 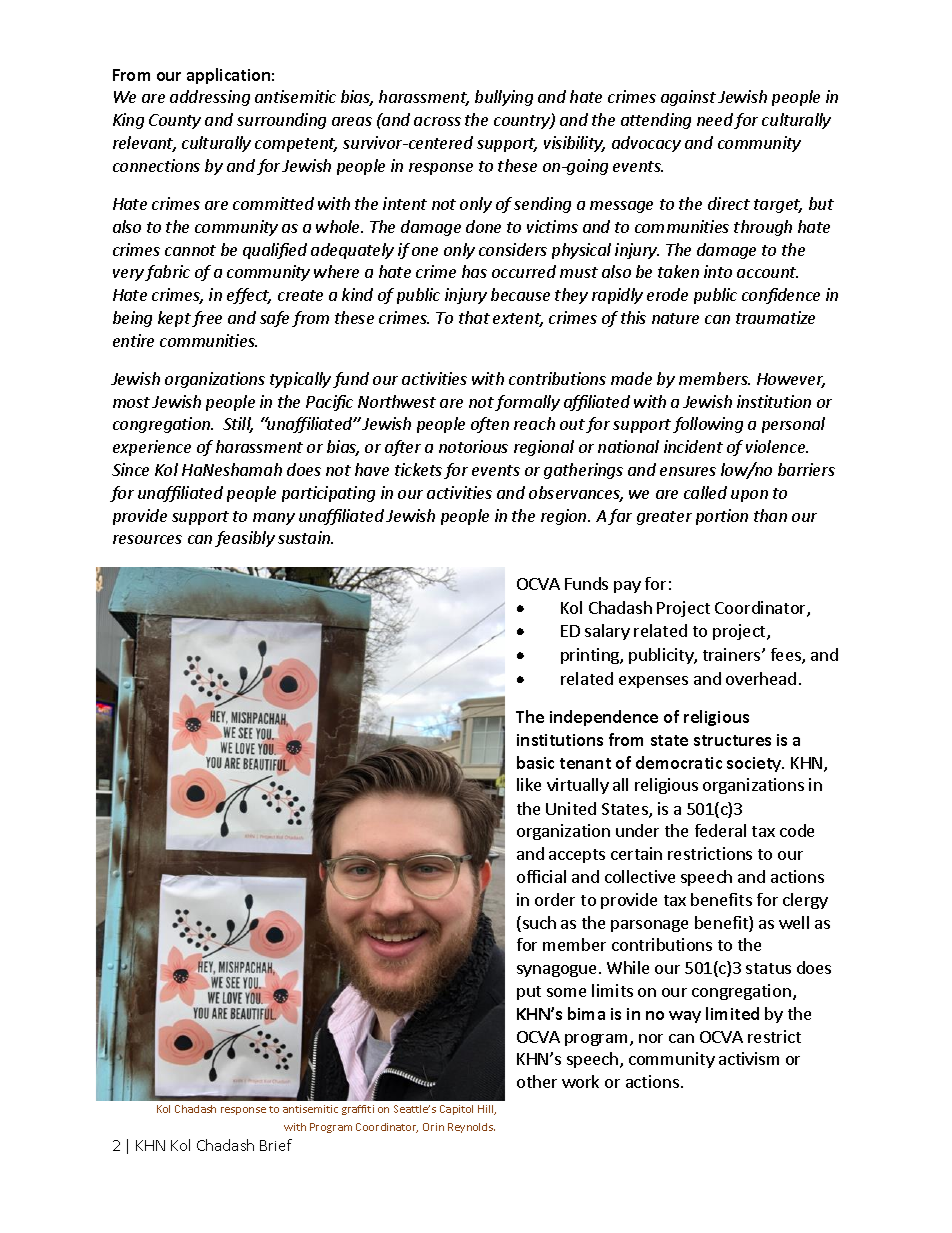 What do you see at coordinates (276, 1145) in the screenshot?
I see `Brief` at bounding box center [276, 1145].
